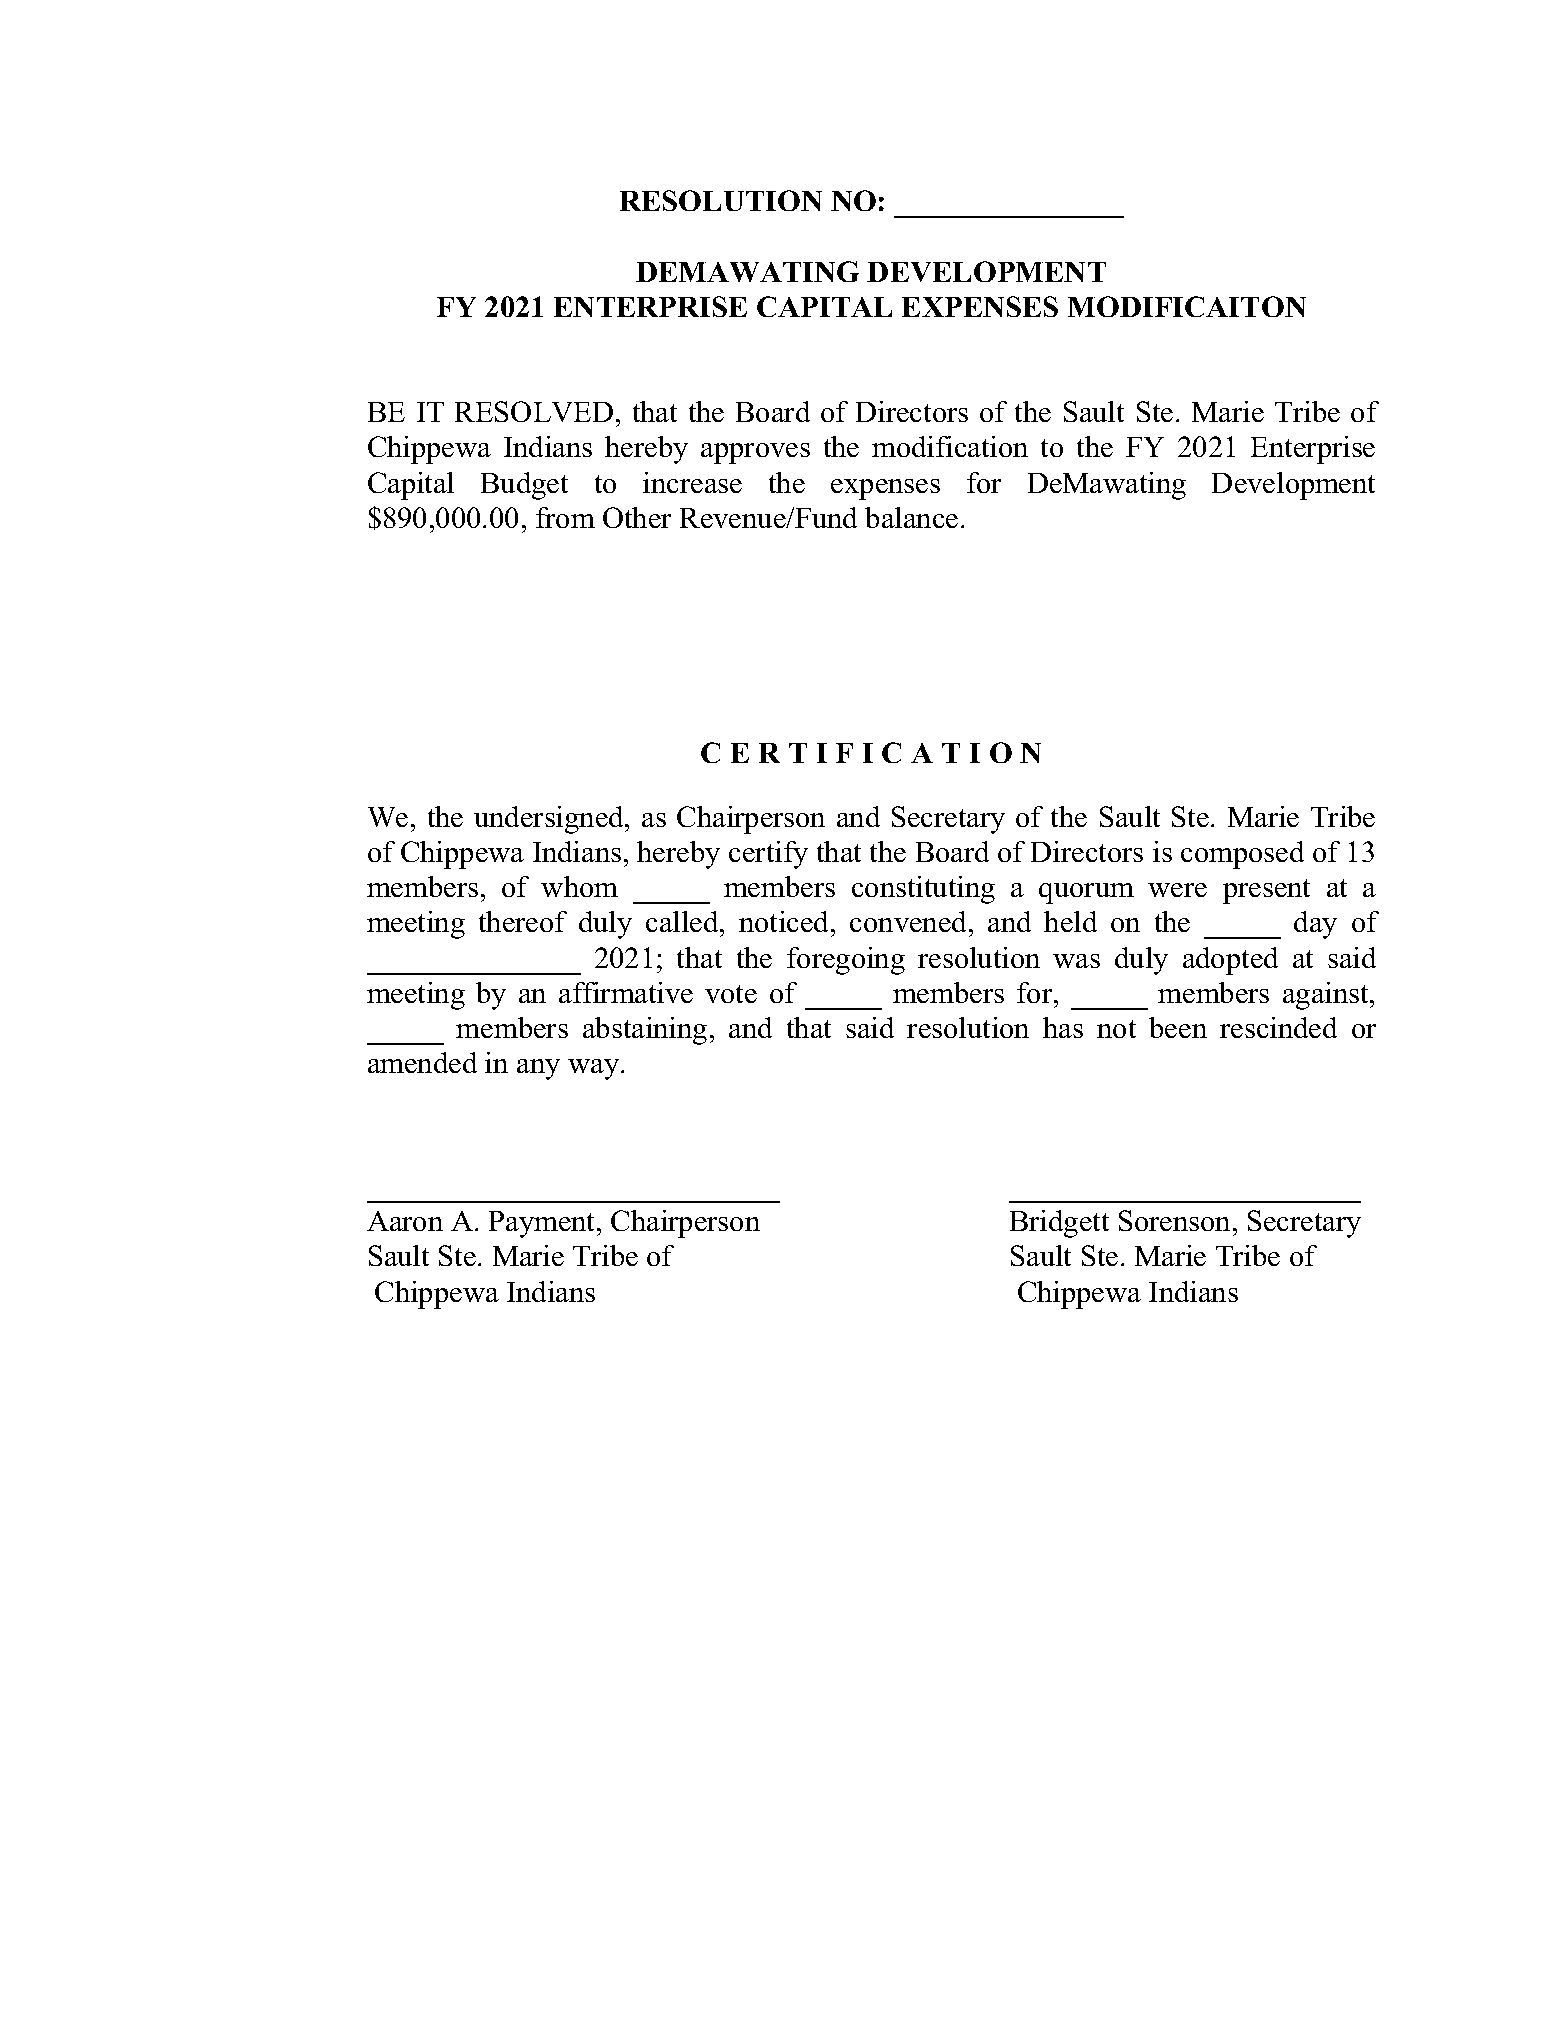  What do you see at coordinates (565, 517) in the page?
I see `from` at bounding box center [565, 517].
